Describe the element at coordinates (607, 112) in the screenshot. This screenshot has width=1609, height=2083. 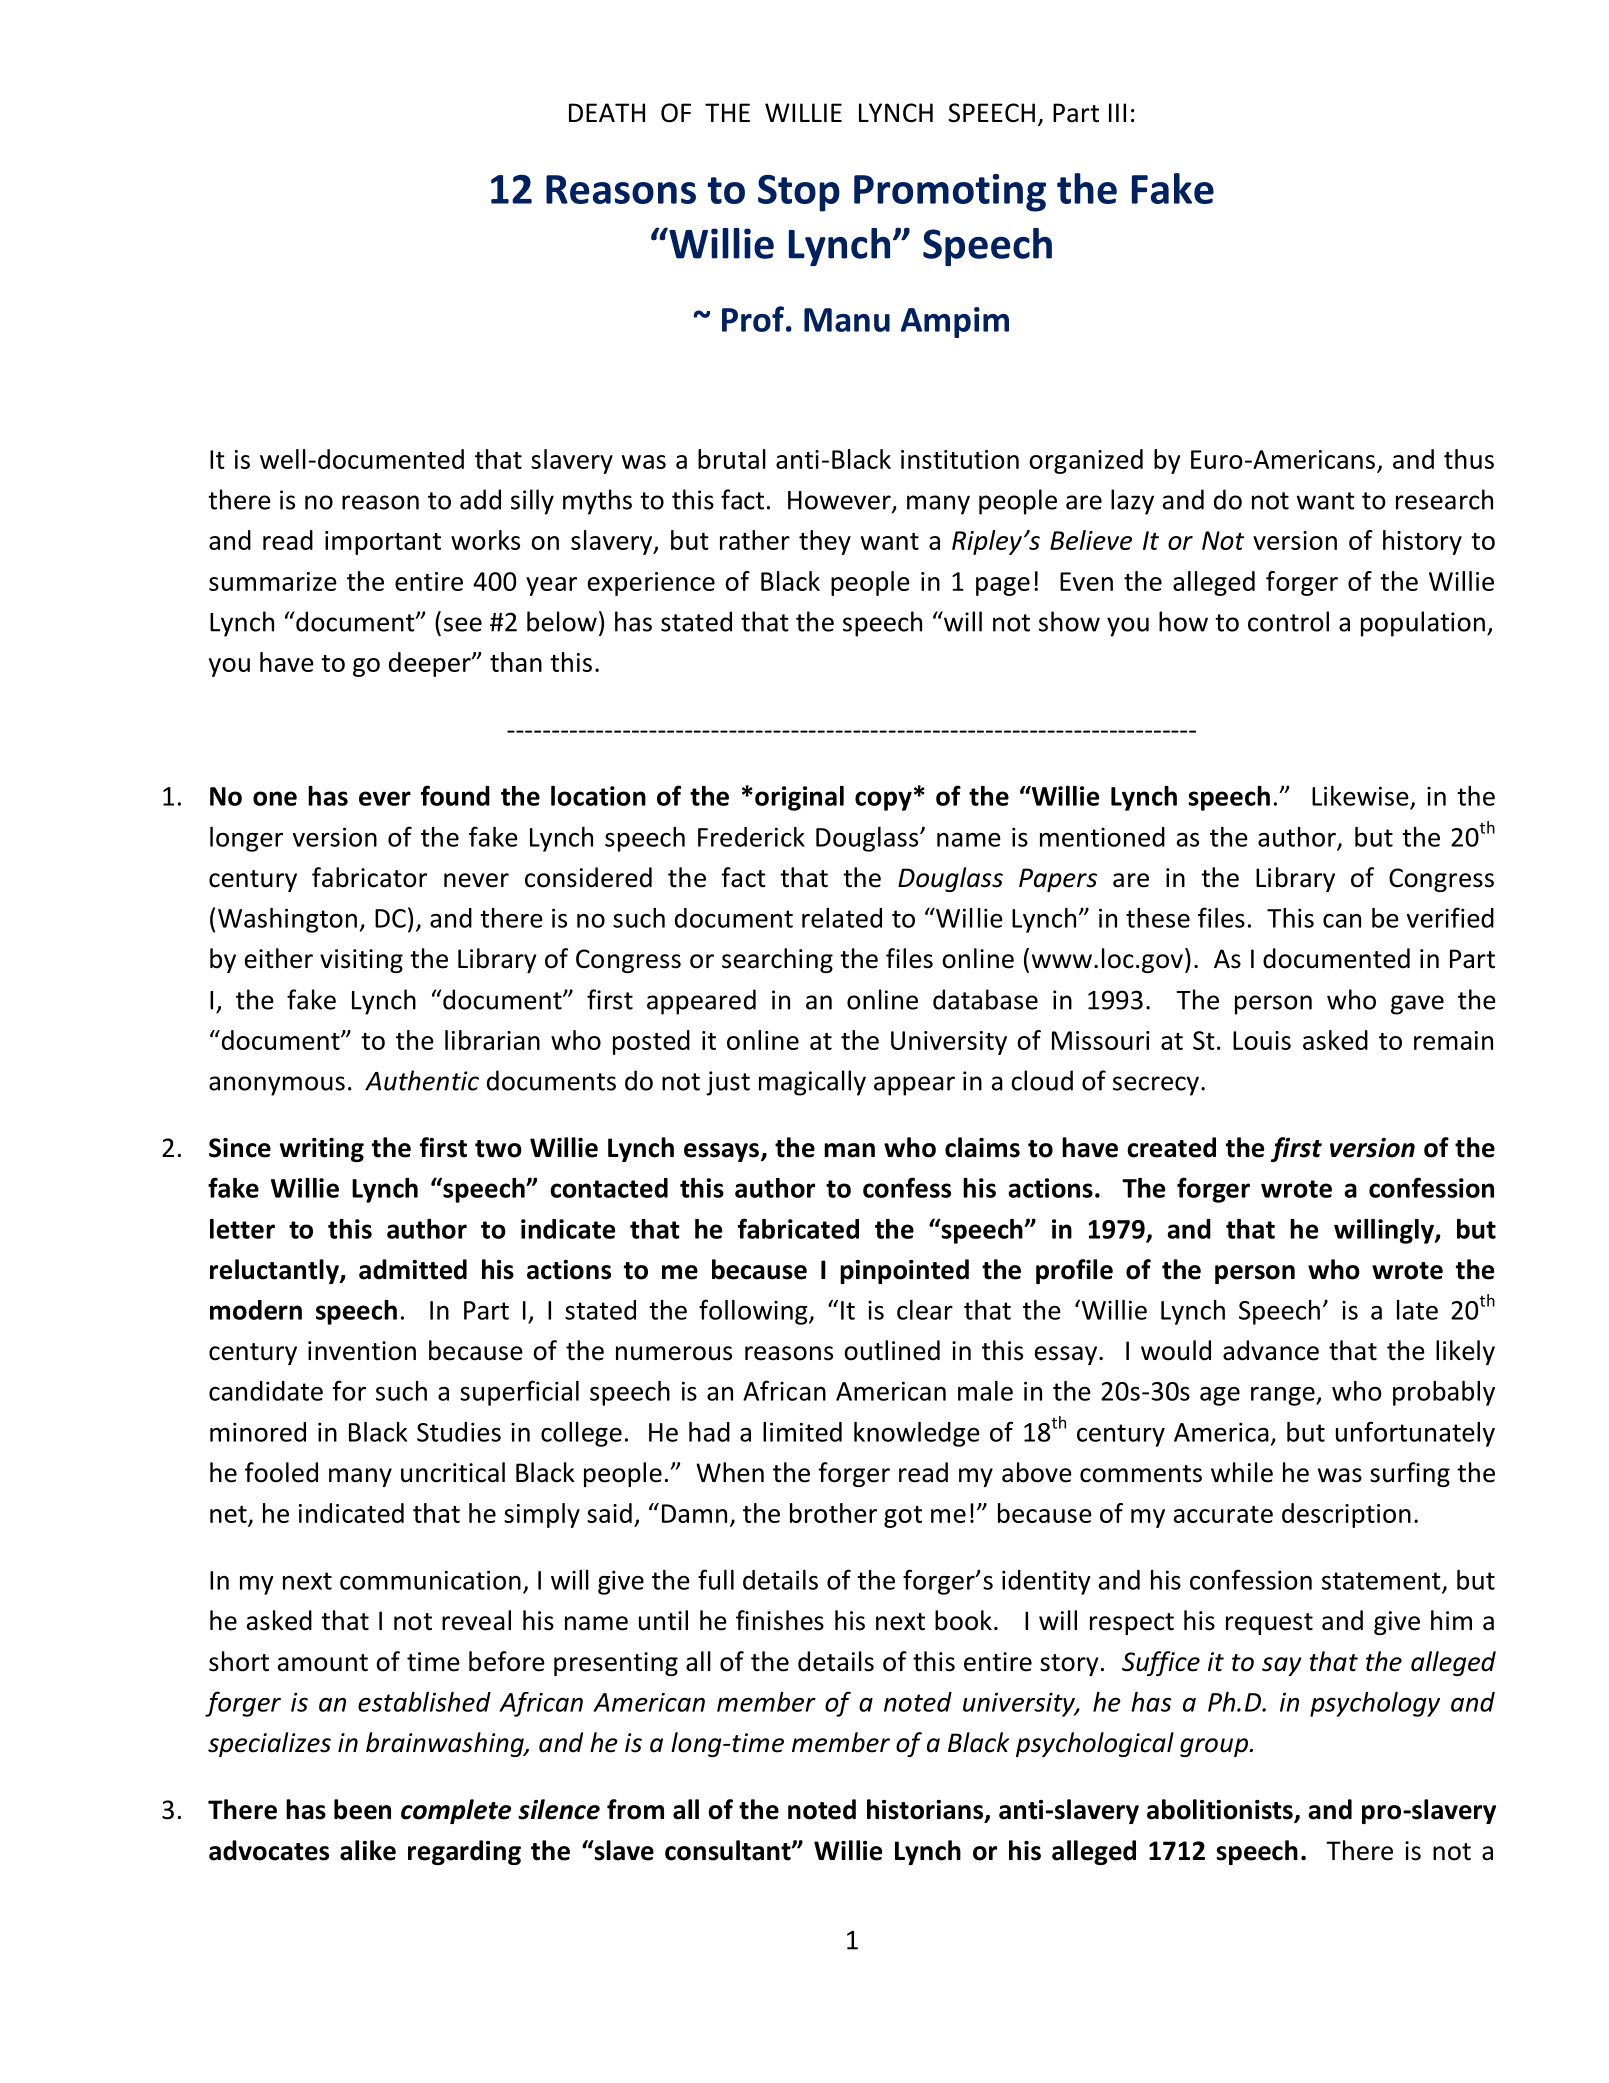
I see `DEATH` at that location.
